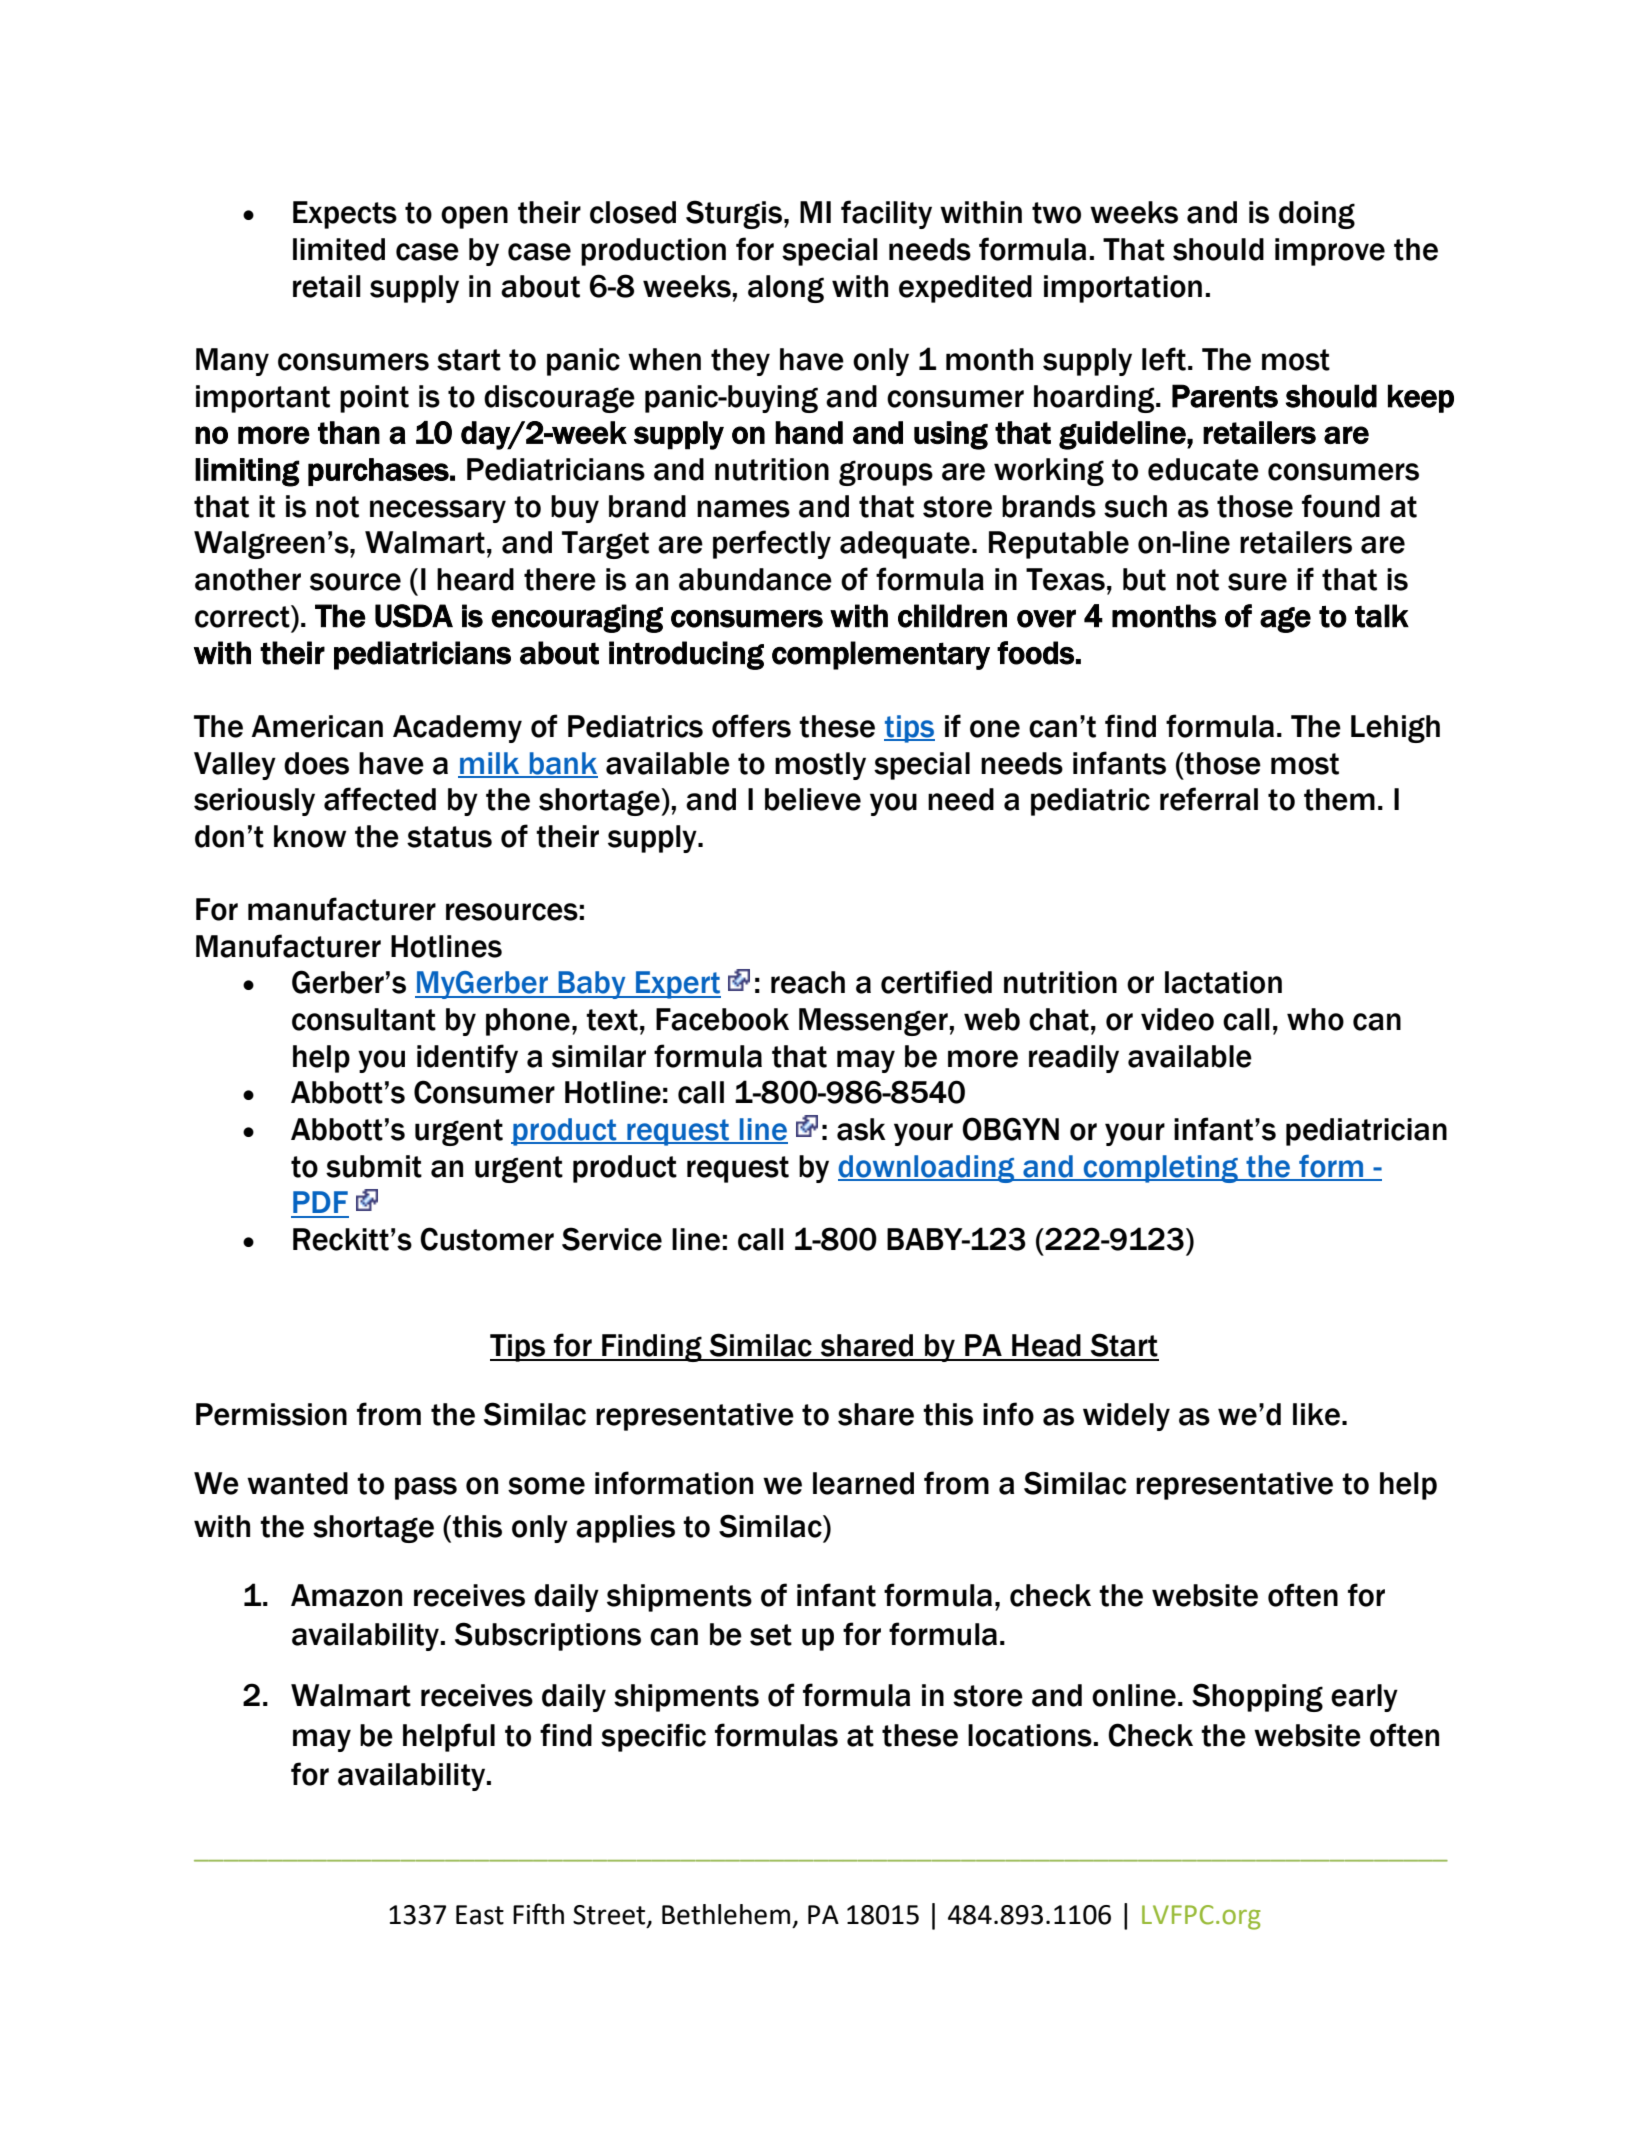  I want to click on sure, so click(1257, 582).
